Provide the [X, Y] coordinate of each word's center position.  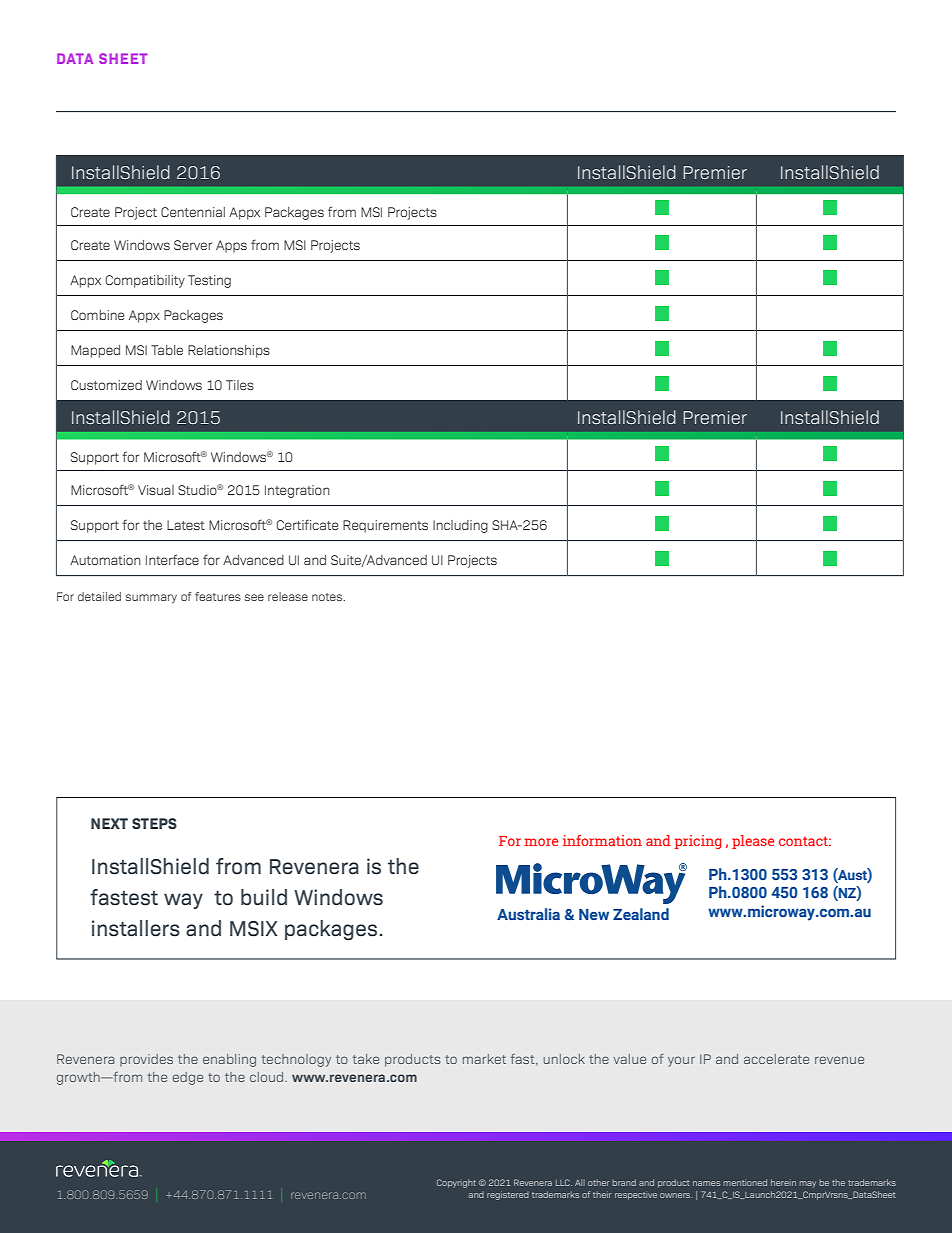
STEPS [154, 823]
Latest [186, 525]
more [541, 842]
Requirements [385, 526]
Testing [209, 281]
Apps [231, 246]
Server [193, 245]
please [753, 842]
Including [460, 526]
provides [146, 1060]
